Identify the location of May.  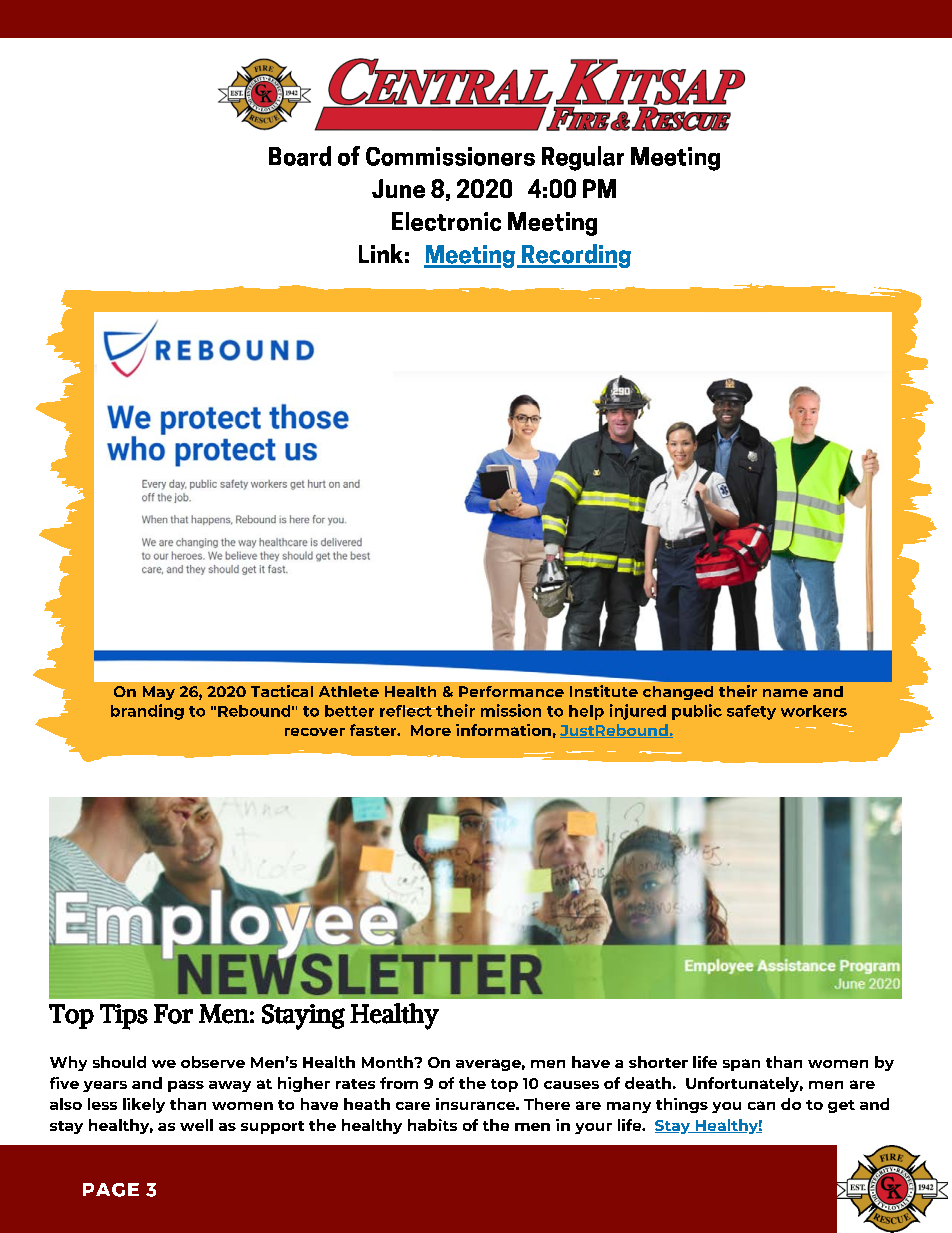
(159, 693).
